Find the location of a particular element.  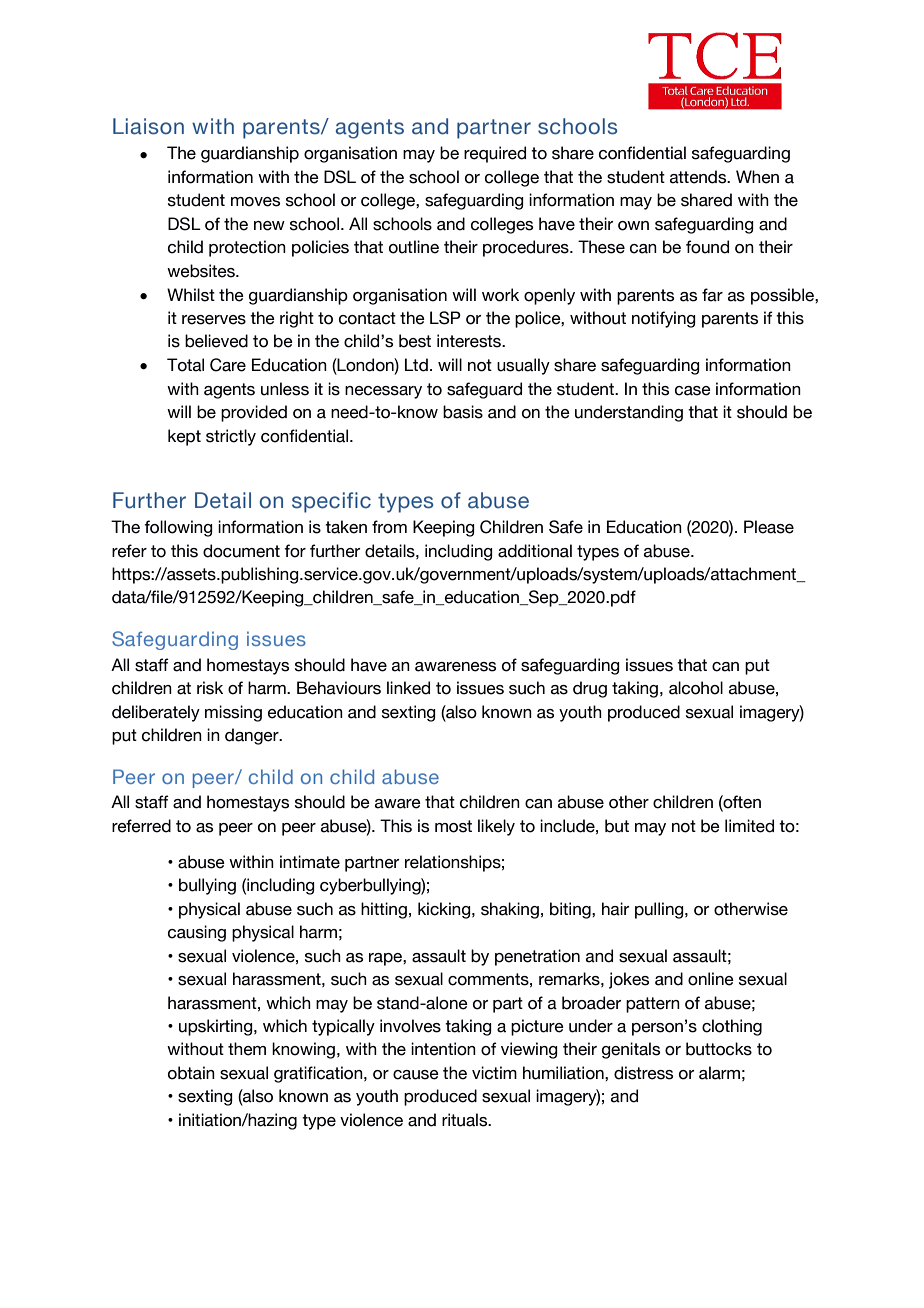

risk is located at coordinates (210, 688).
